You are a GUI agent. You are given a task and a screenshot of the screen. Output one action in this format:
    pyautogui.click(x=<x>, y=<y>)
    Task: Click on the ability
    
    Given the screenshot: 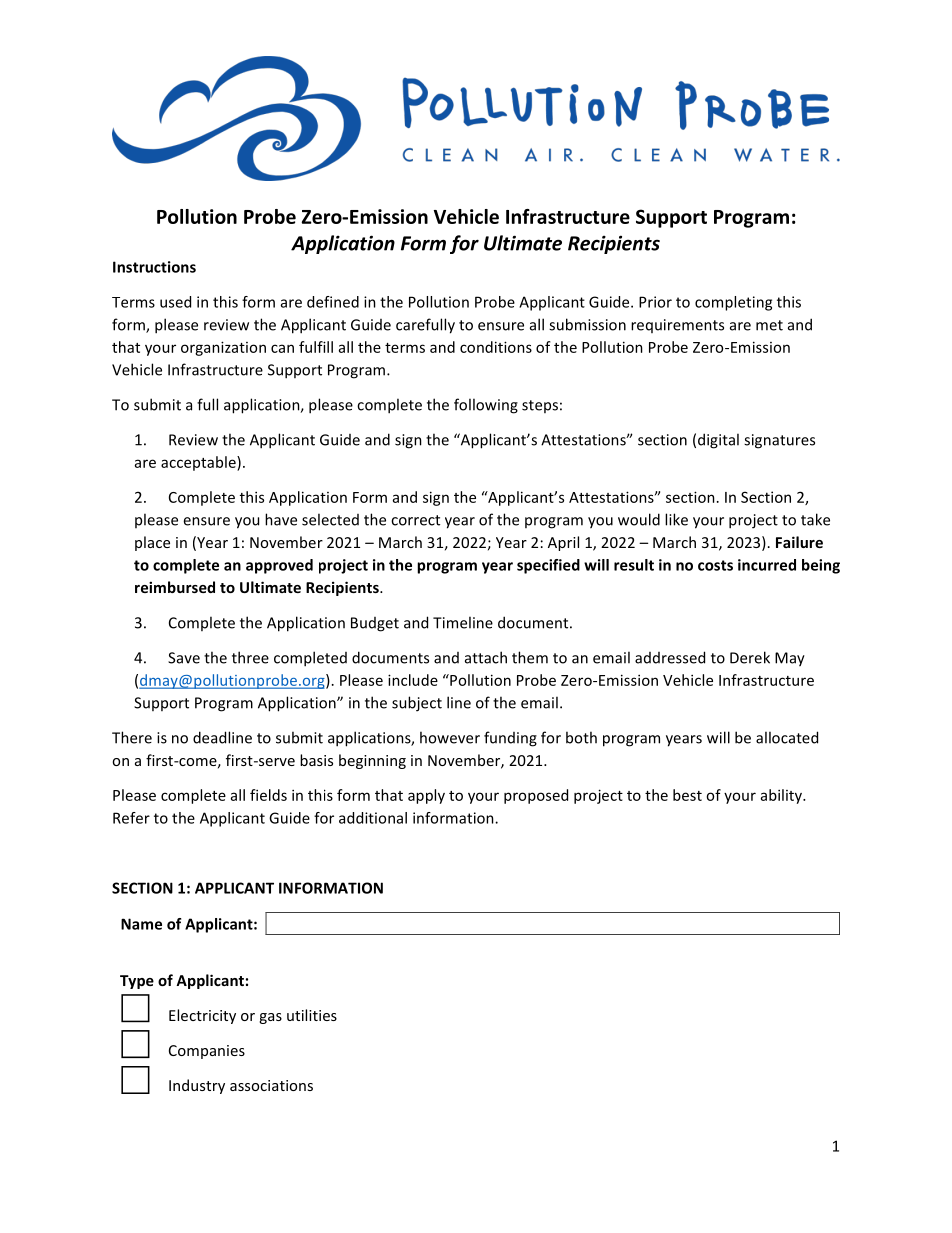 What is the action you would take?
    pyautogui.click(x=782, y=796)
